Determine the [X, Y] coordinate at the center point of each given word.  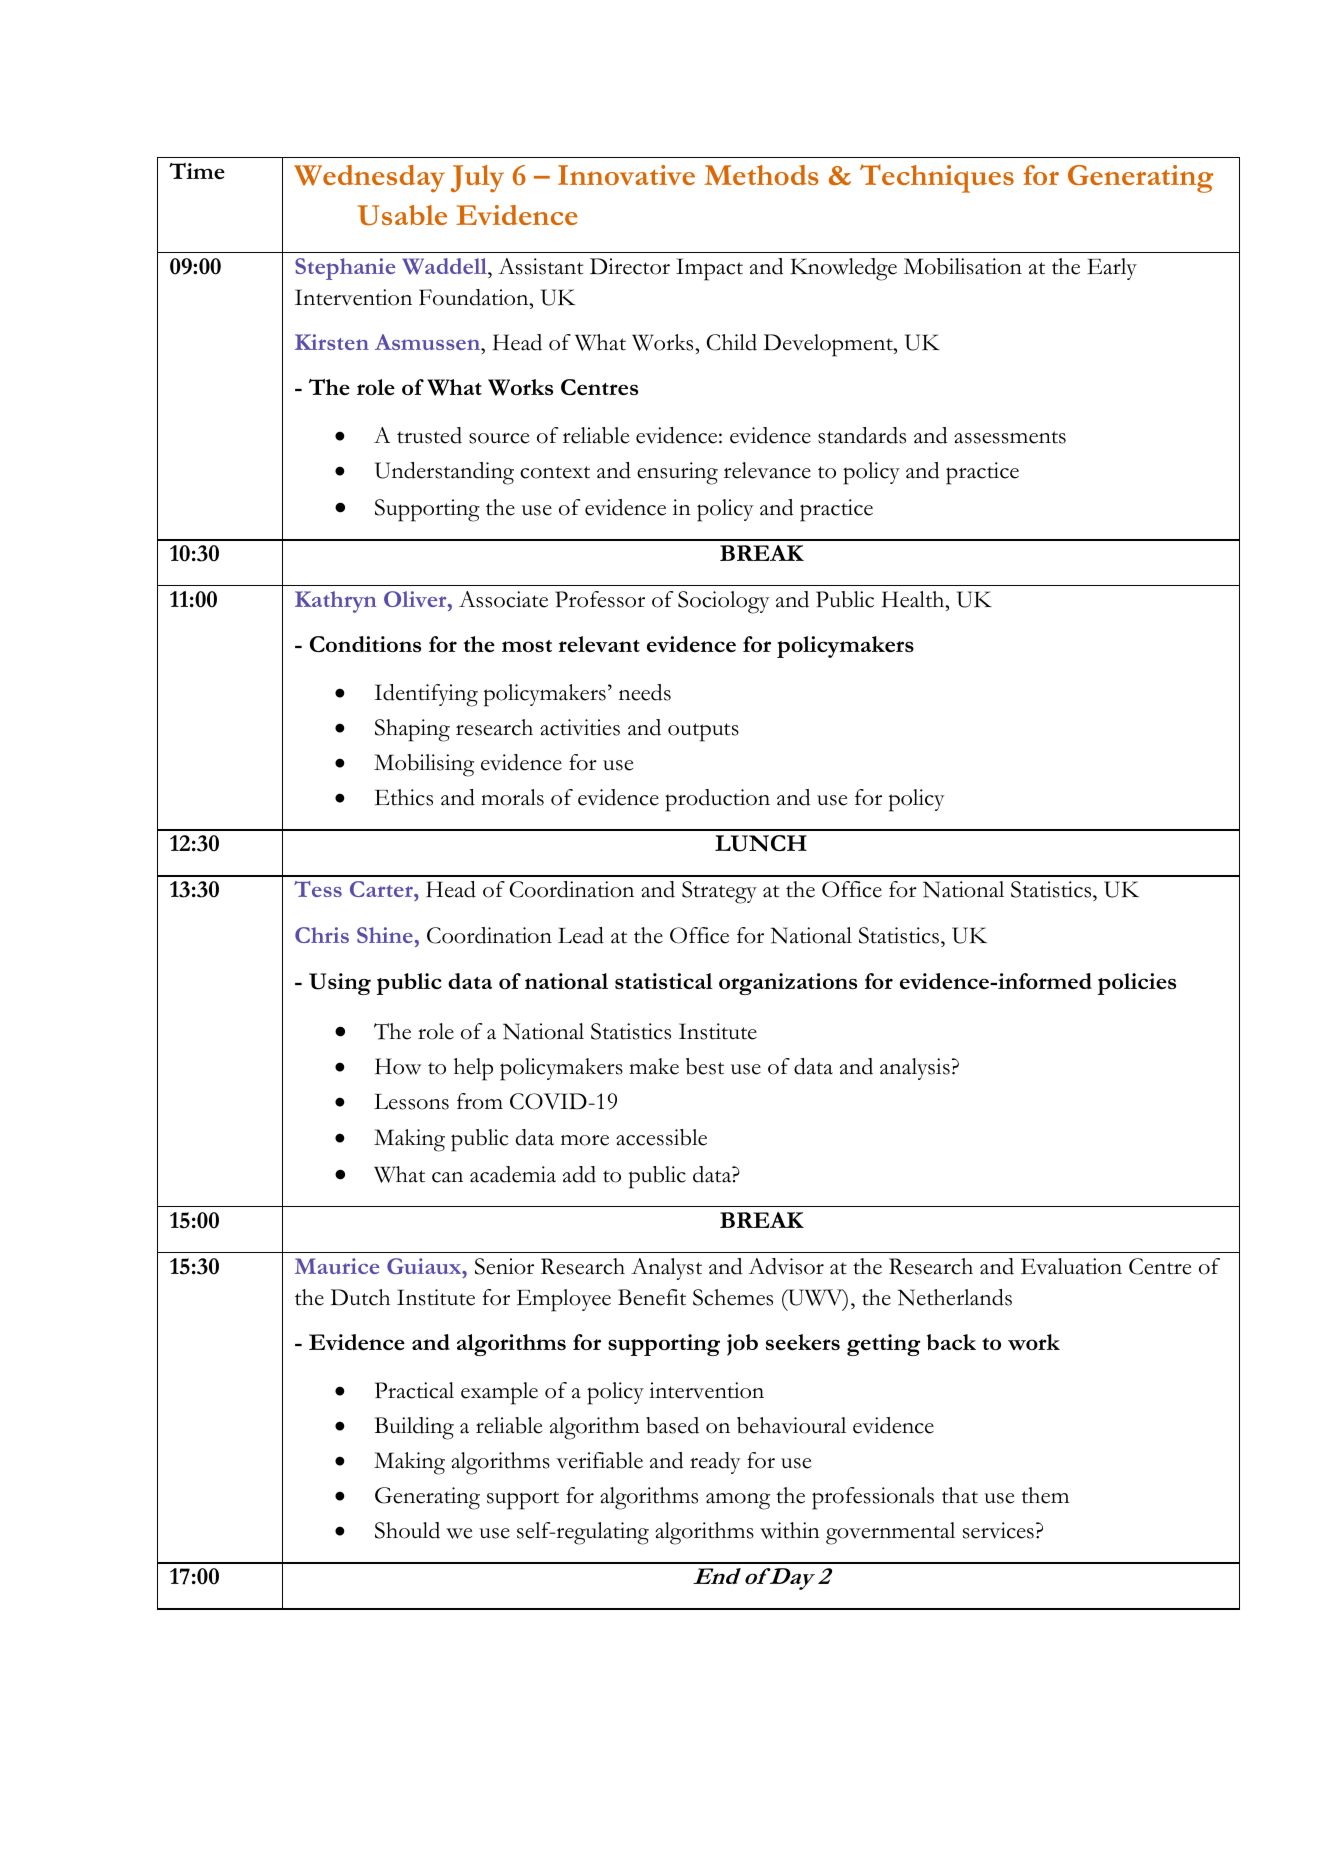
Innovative [626, 175]
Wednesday [369, 179]
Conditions [365, 644]
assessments [1010, 437]
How [398, 1066]
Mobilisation [963, 266]
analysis [915, 1069]
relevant [599, 644]
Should [407, 1530]
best [705, 1066]
